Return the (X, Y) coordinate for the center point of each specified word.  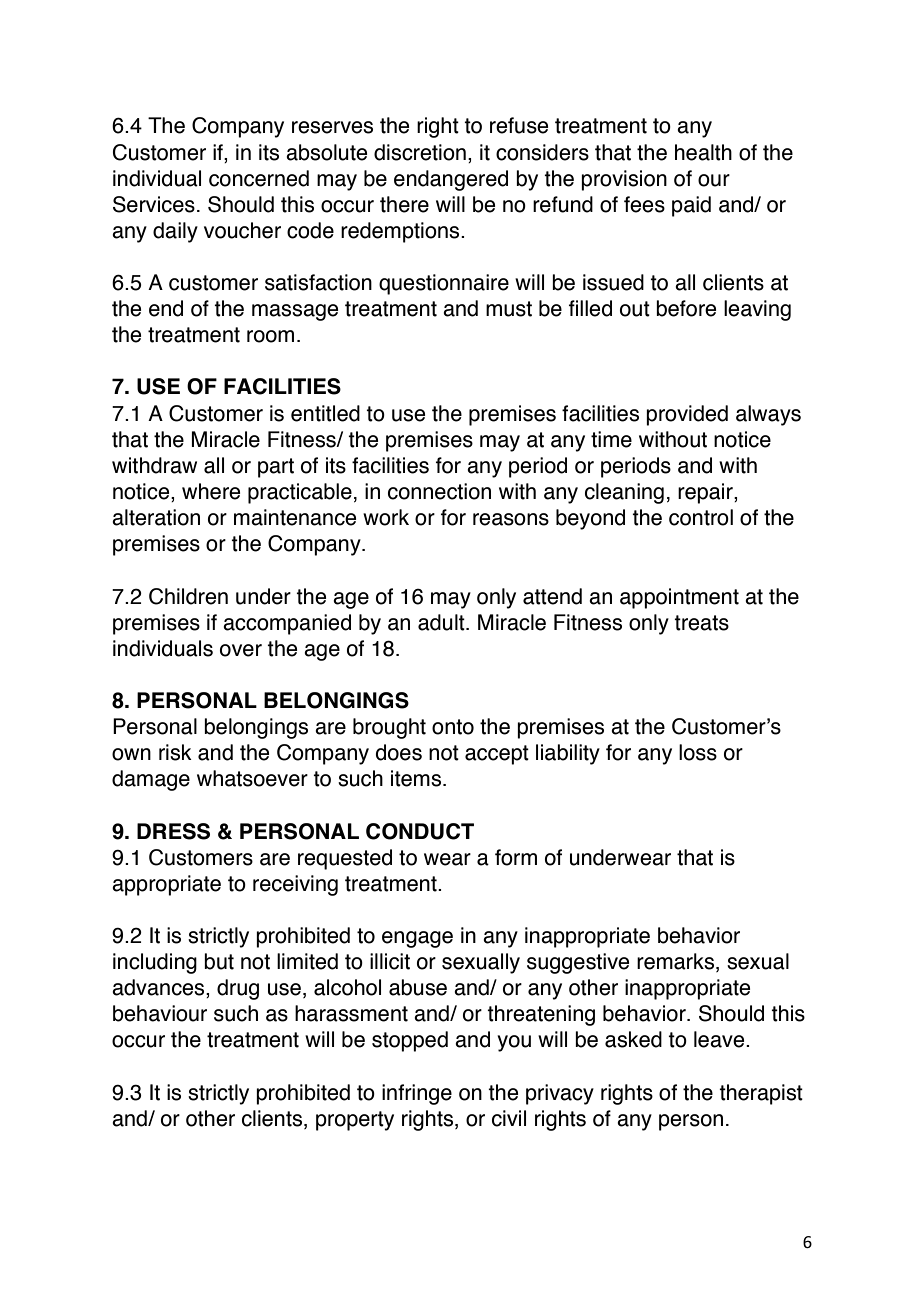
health (703, 152)
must (509, 309)
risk (175, 752)
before (686, 308)
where (211, 491)
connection (439, 491)
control (701, 517)
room (270, 336)
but (219, 961)
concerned (259, 178)
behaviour (160, 1013)
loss (698, 752)
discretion (420, 152)
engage (417, 939)
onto (453, 727)
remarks (677, 962)
